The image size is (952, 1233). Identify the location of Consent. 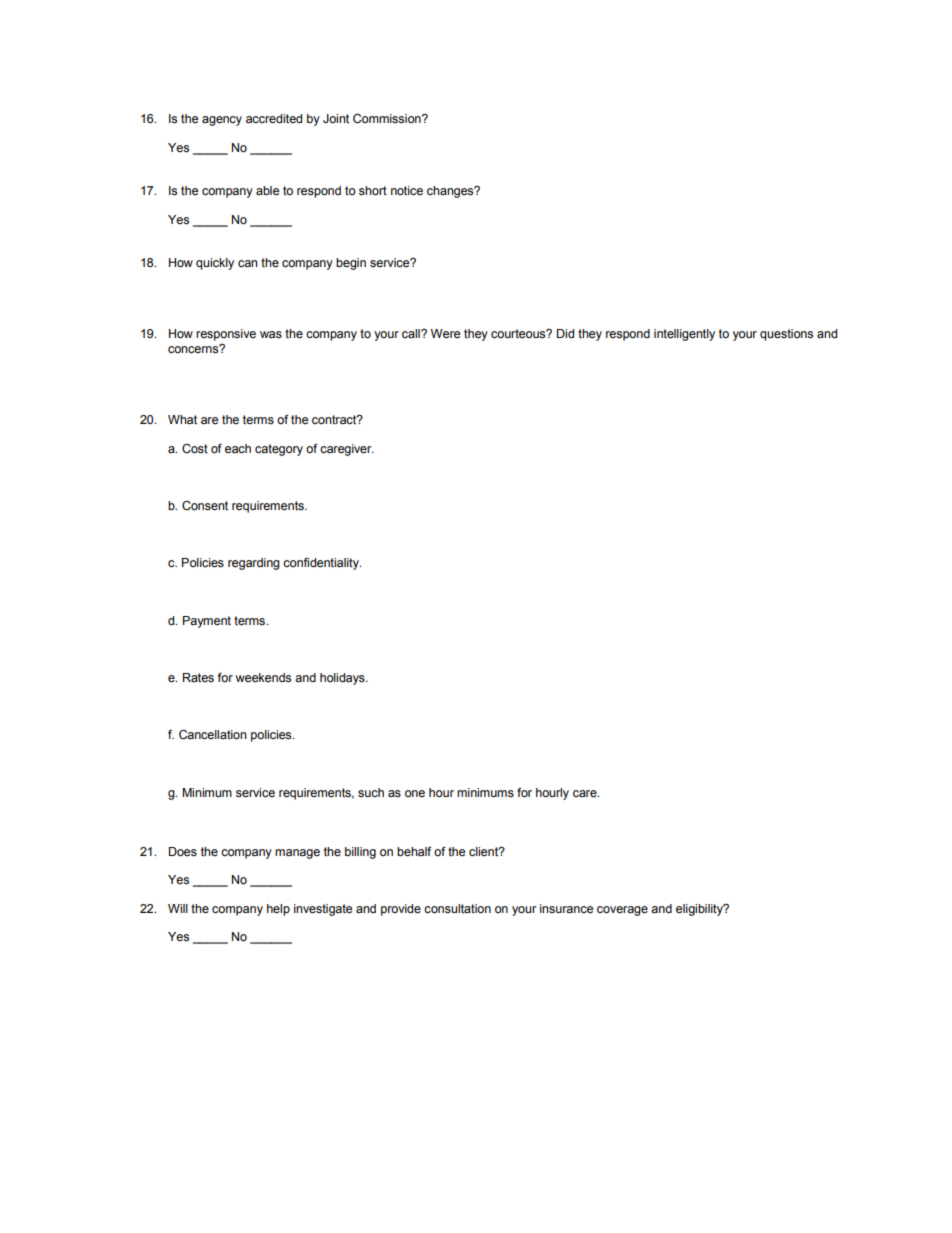
(205, 506).
